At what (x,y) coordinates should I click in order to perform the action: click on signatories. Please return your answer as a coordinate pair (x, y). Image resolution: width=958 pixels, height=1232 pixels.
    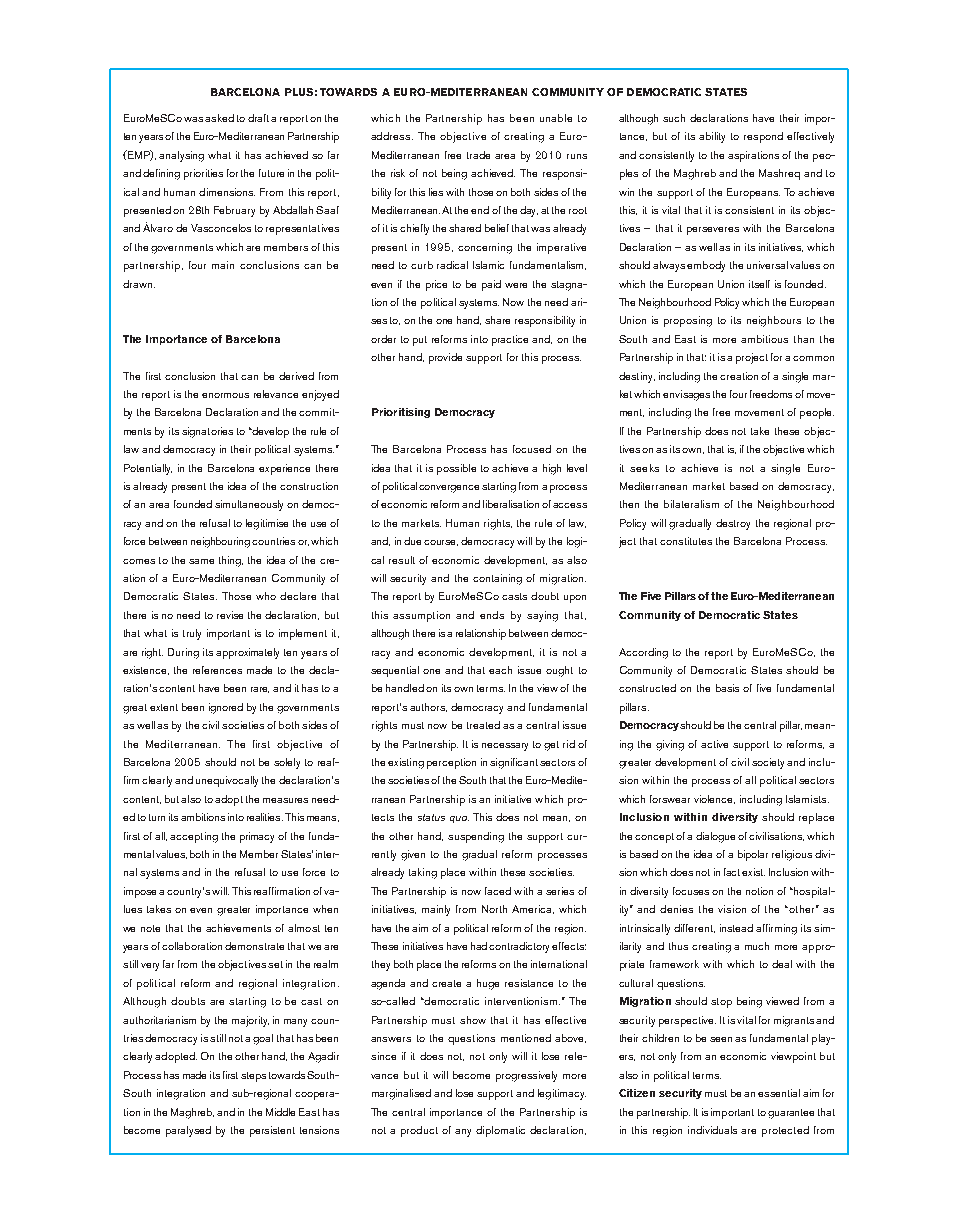
    Looking at the image, I should click on (207, 432).
